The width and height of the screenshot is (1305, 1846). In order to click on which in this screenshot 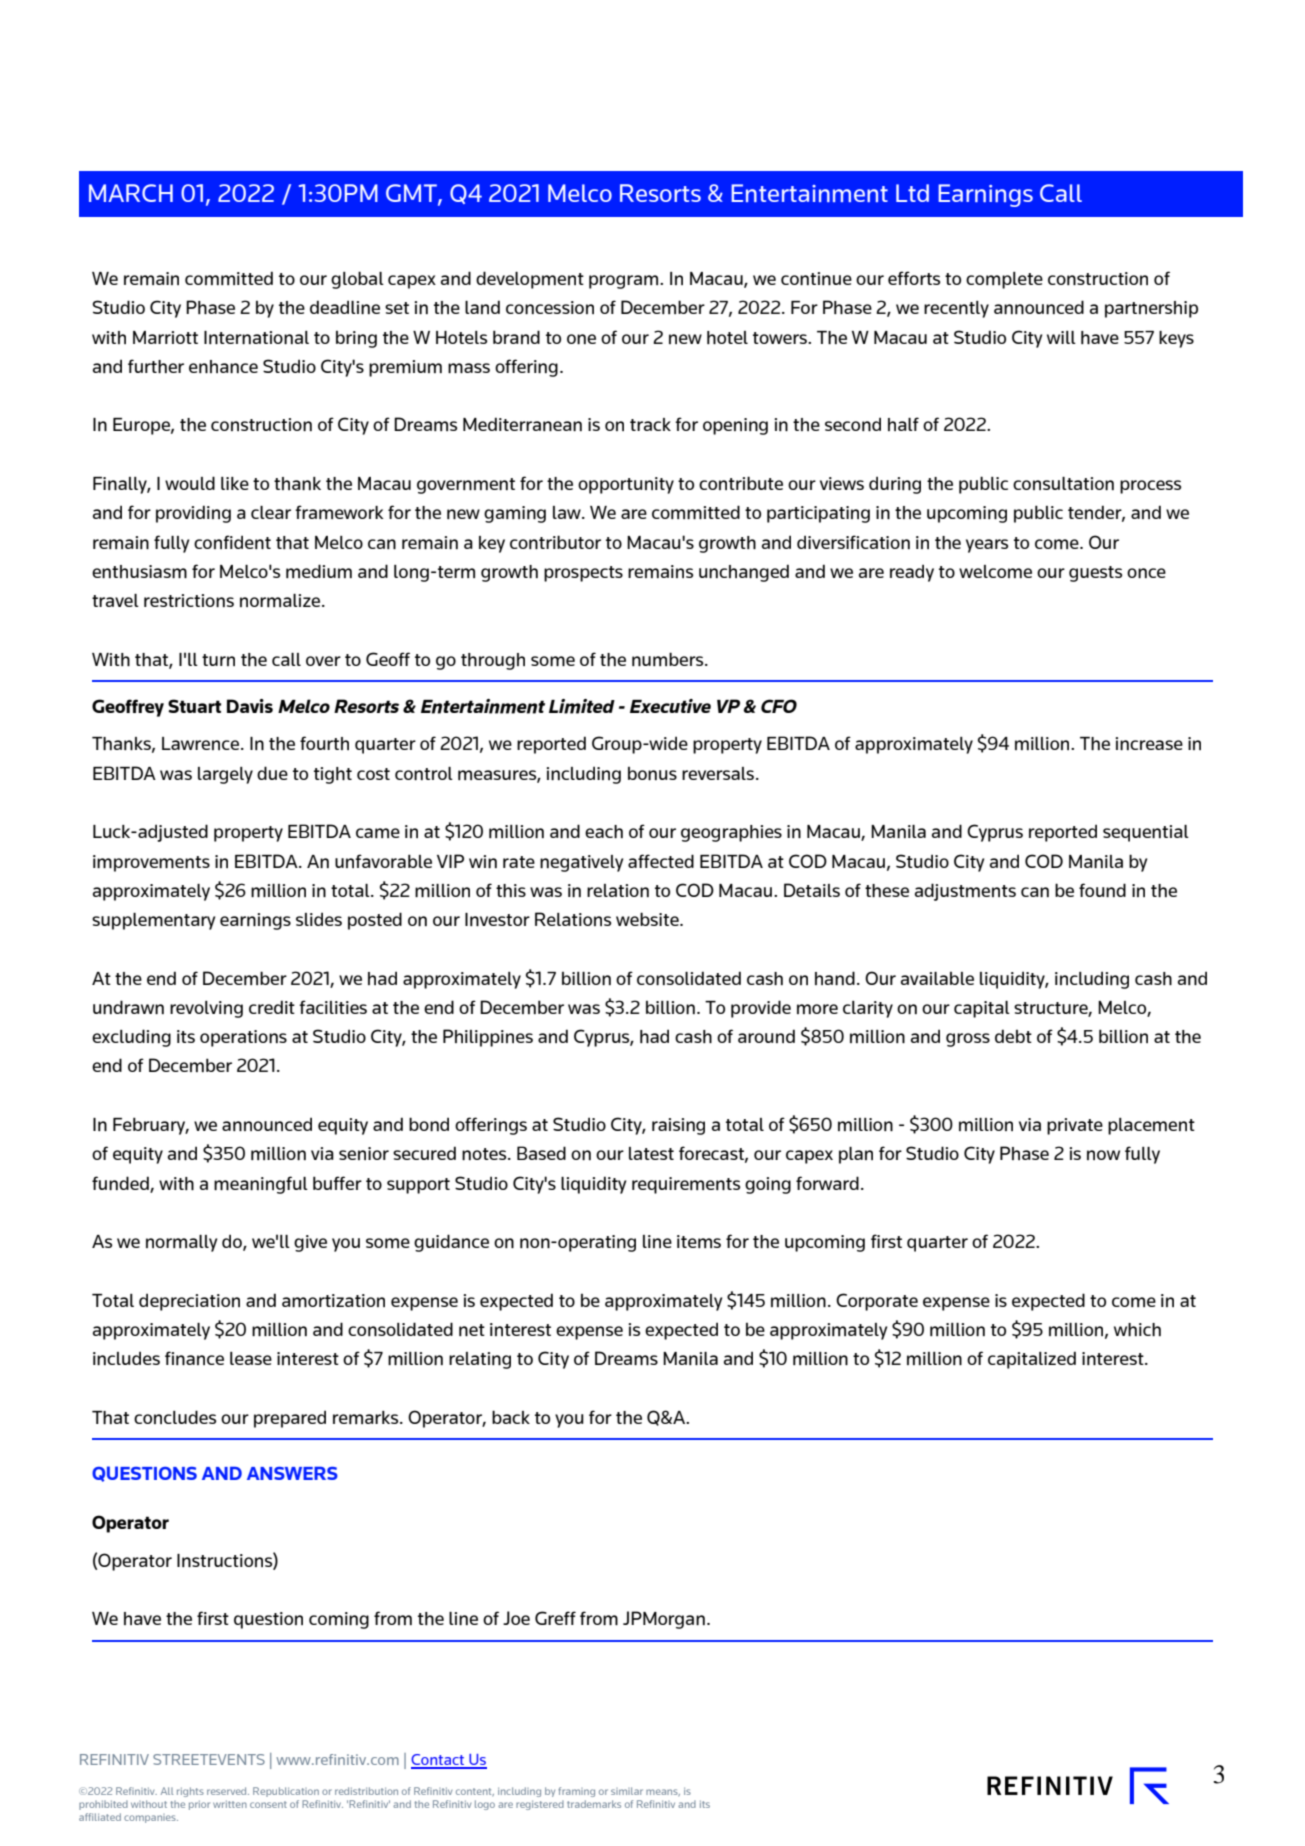, I will do `click(1137, 1329)`.
